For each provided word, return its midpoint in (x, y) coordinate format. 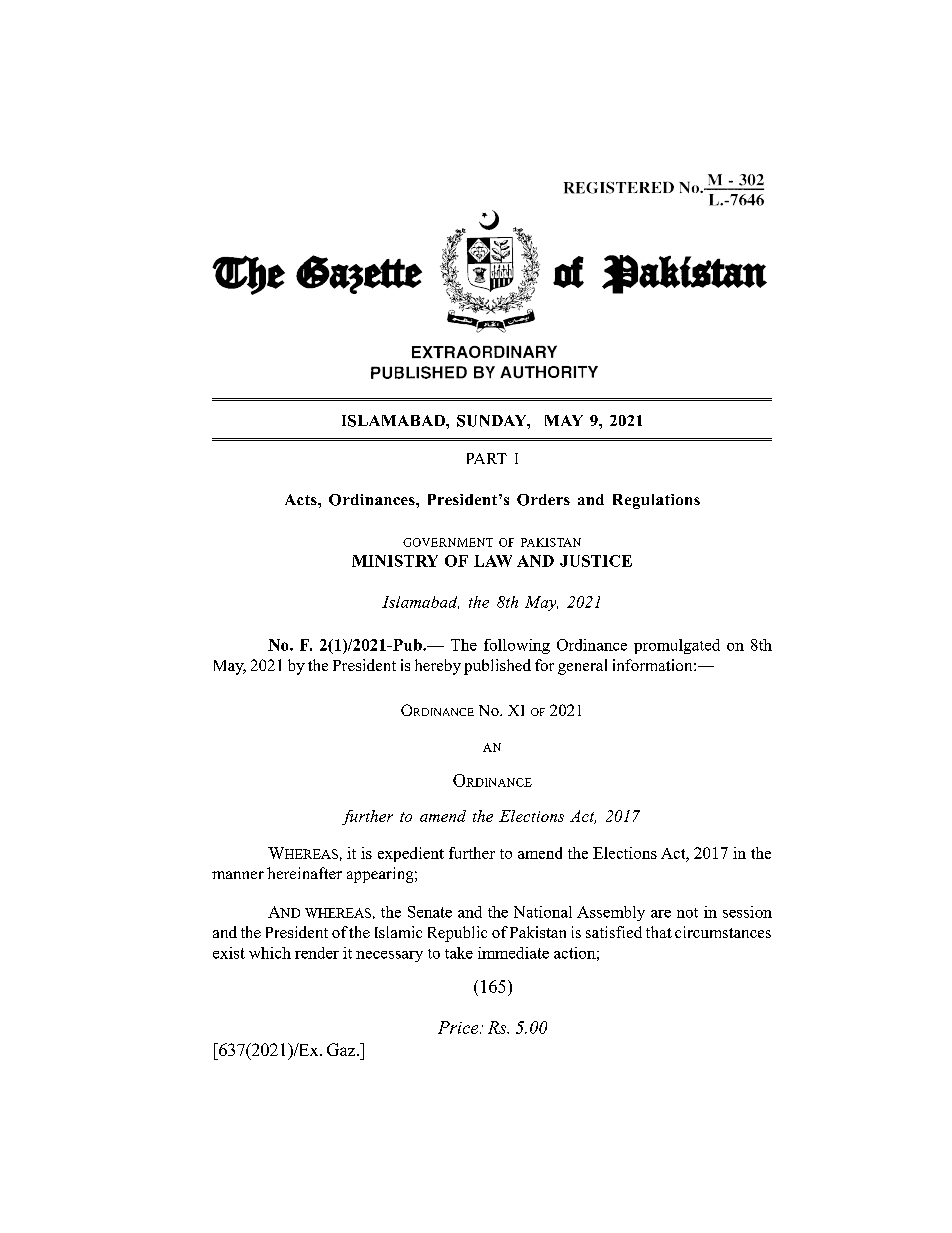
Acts (302, 499)
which (270, 953)
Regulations (656, 501)
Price (459, 1027)
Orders (543, 500)
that (659, 932)
